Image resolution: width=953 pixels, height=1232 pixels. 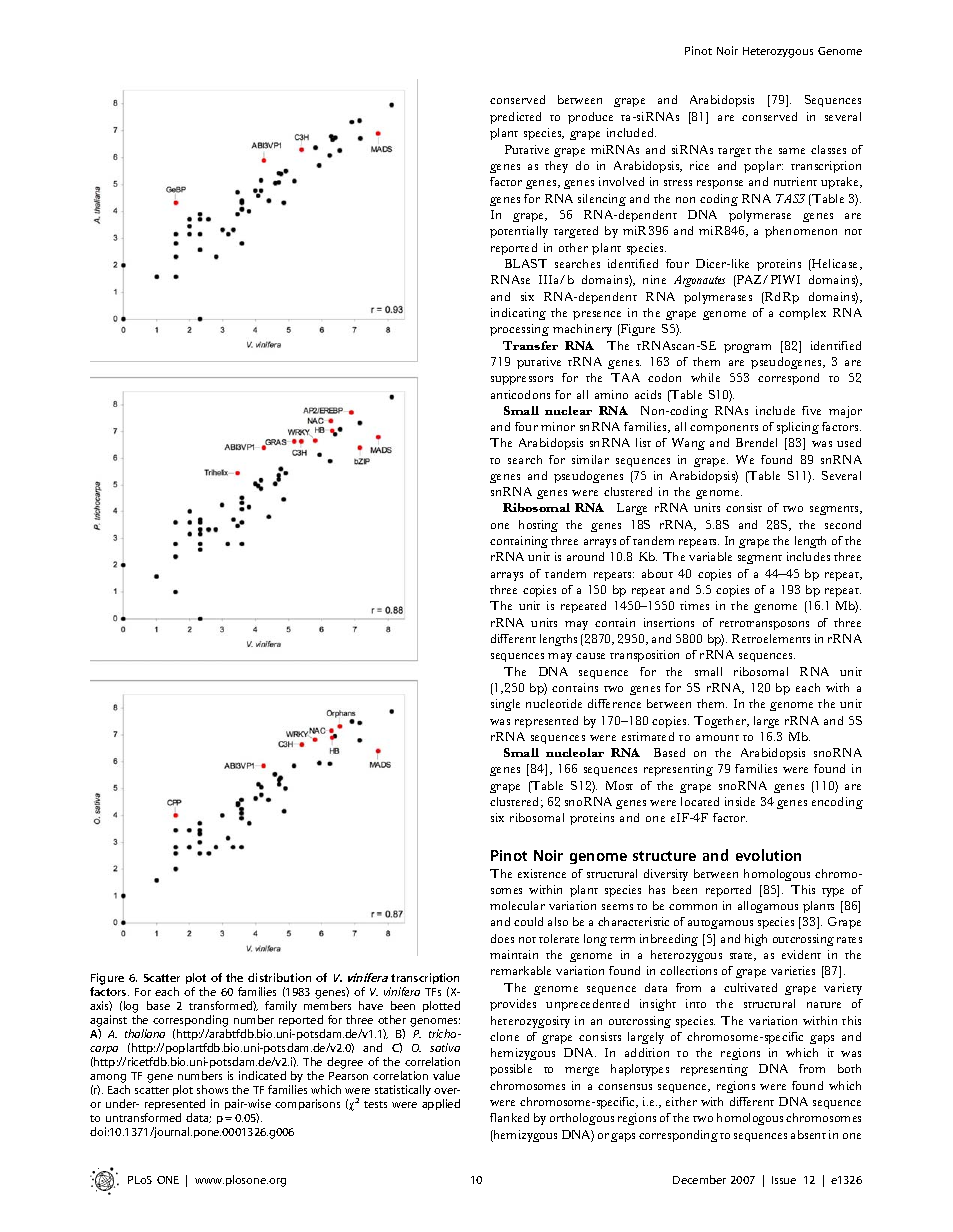 What do you see at coordinates (515, 118) in the page?
I see `predicted` at bounding box center [515, 118].
